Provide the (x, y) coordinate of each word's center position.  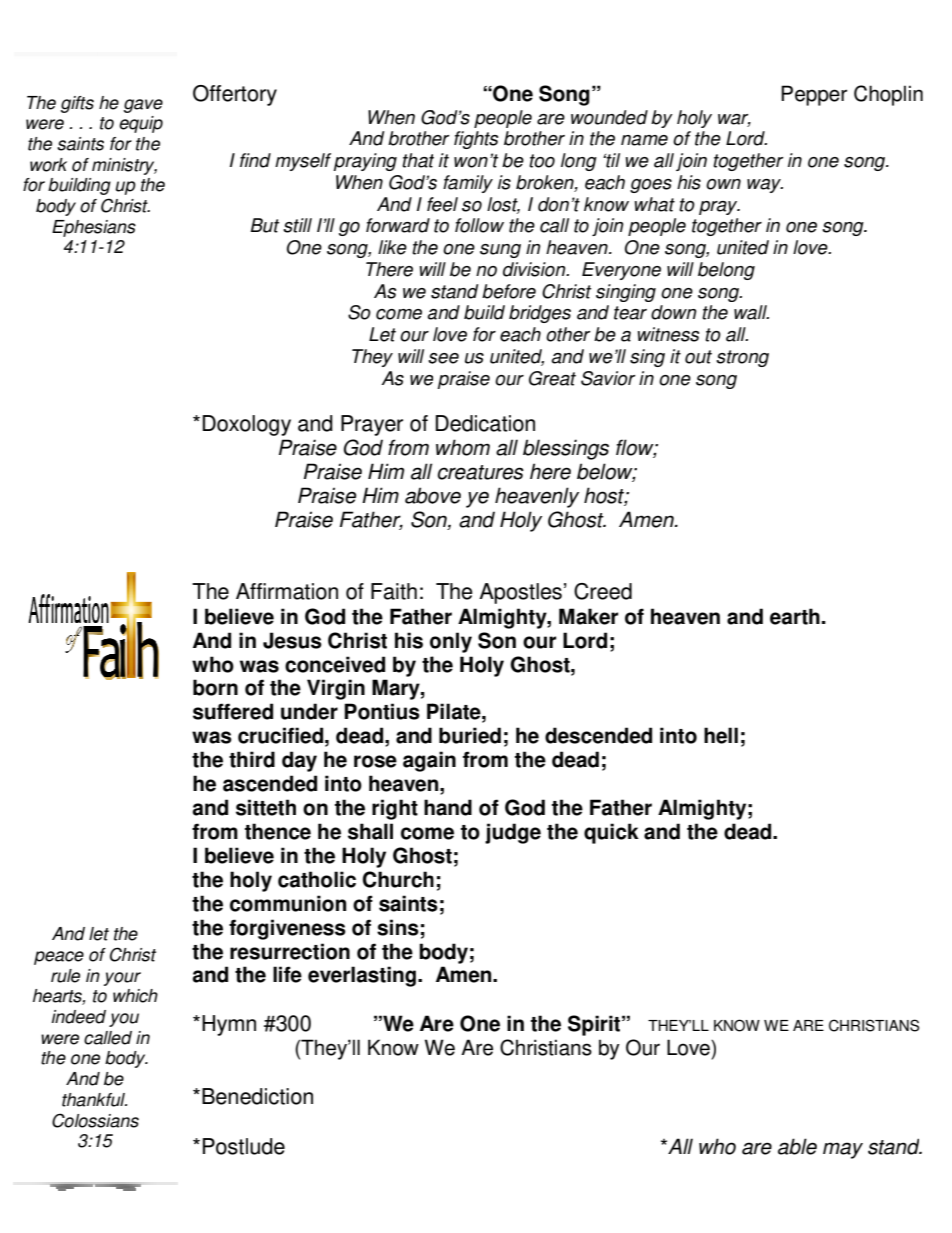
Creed (603, 591)
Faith (394, 591)
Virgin (336, 689)
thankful (94, 1100)
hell (721, 735)
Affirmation (287, 591)
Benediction (257, 1096)
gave (143, 106)
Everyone (621, 271)
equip (141, 124)
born (215, 687)
